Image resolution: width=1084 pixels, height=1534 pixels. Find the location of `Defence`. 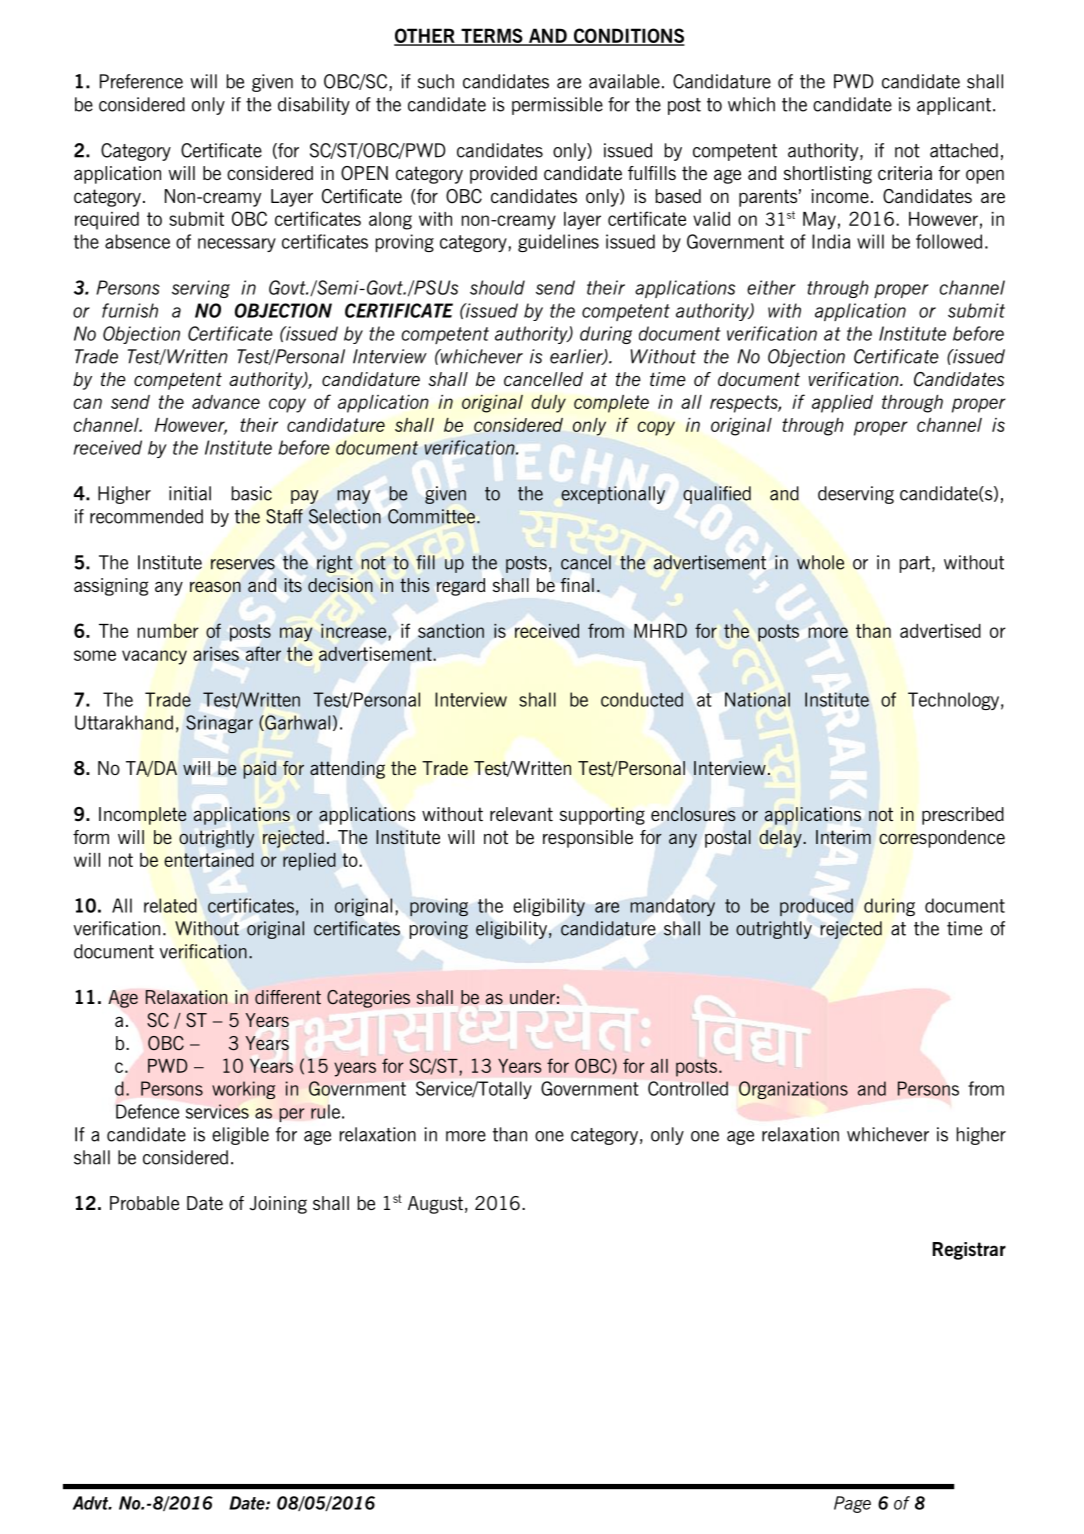

Defence is located at coordinates (147, 1111).
